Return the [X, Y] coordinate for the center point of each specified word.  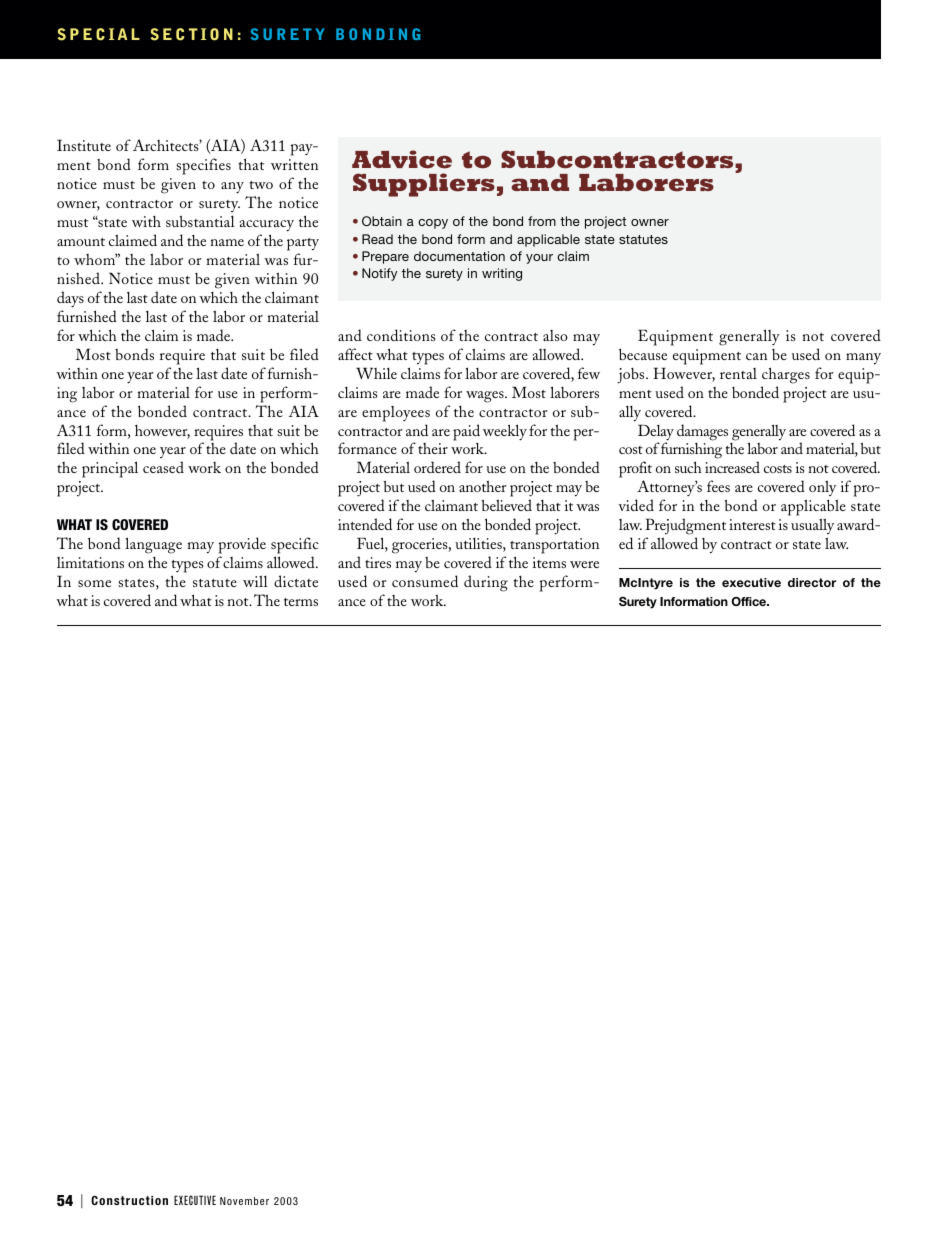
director [812, 582]
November [244, 1201]
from [542, 221]
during [486, 583]
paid [466, 432]
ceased [163, 467]
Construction [129, 1200]
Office [750, 601]
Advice [402, 159]
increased [732, 467]
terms [301, 602]
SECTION [192, 34]
